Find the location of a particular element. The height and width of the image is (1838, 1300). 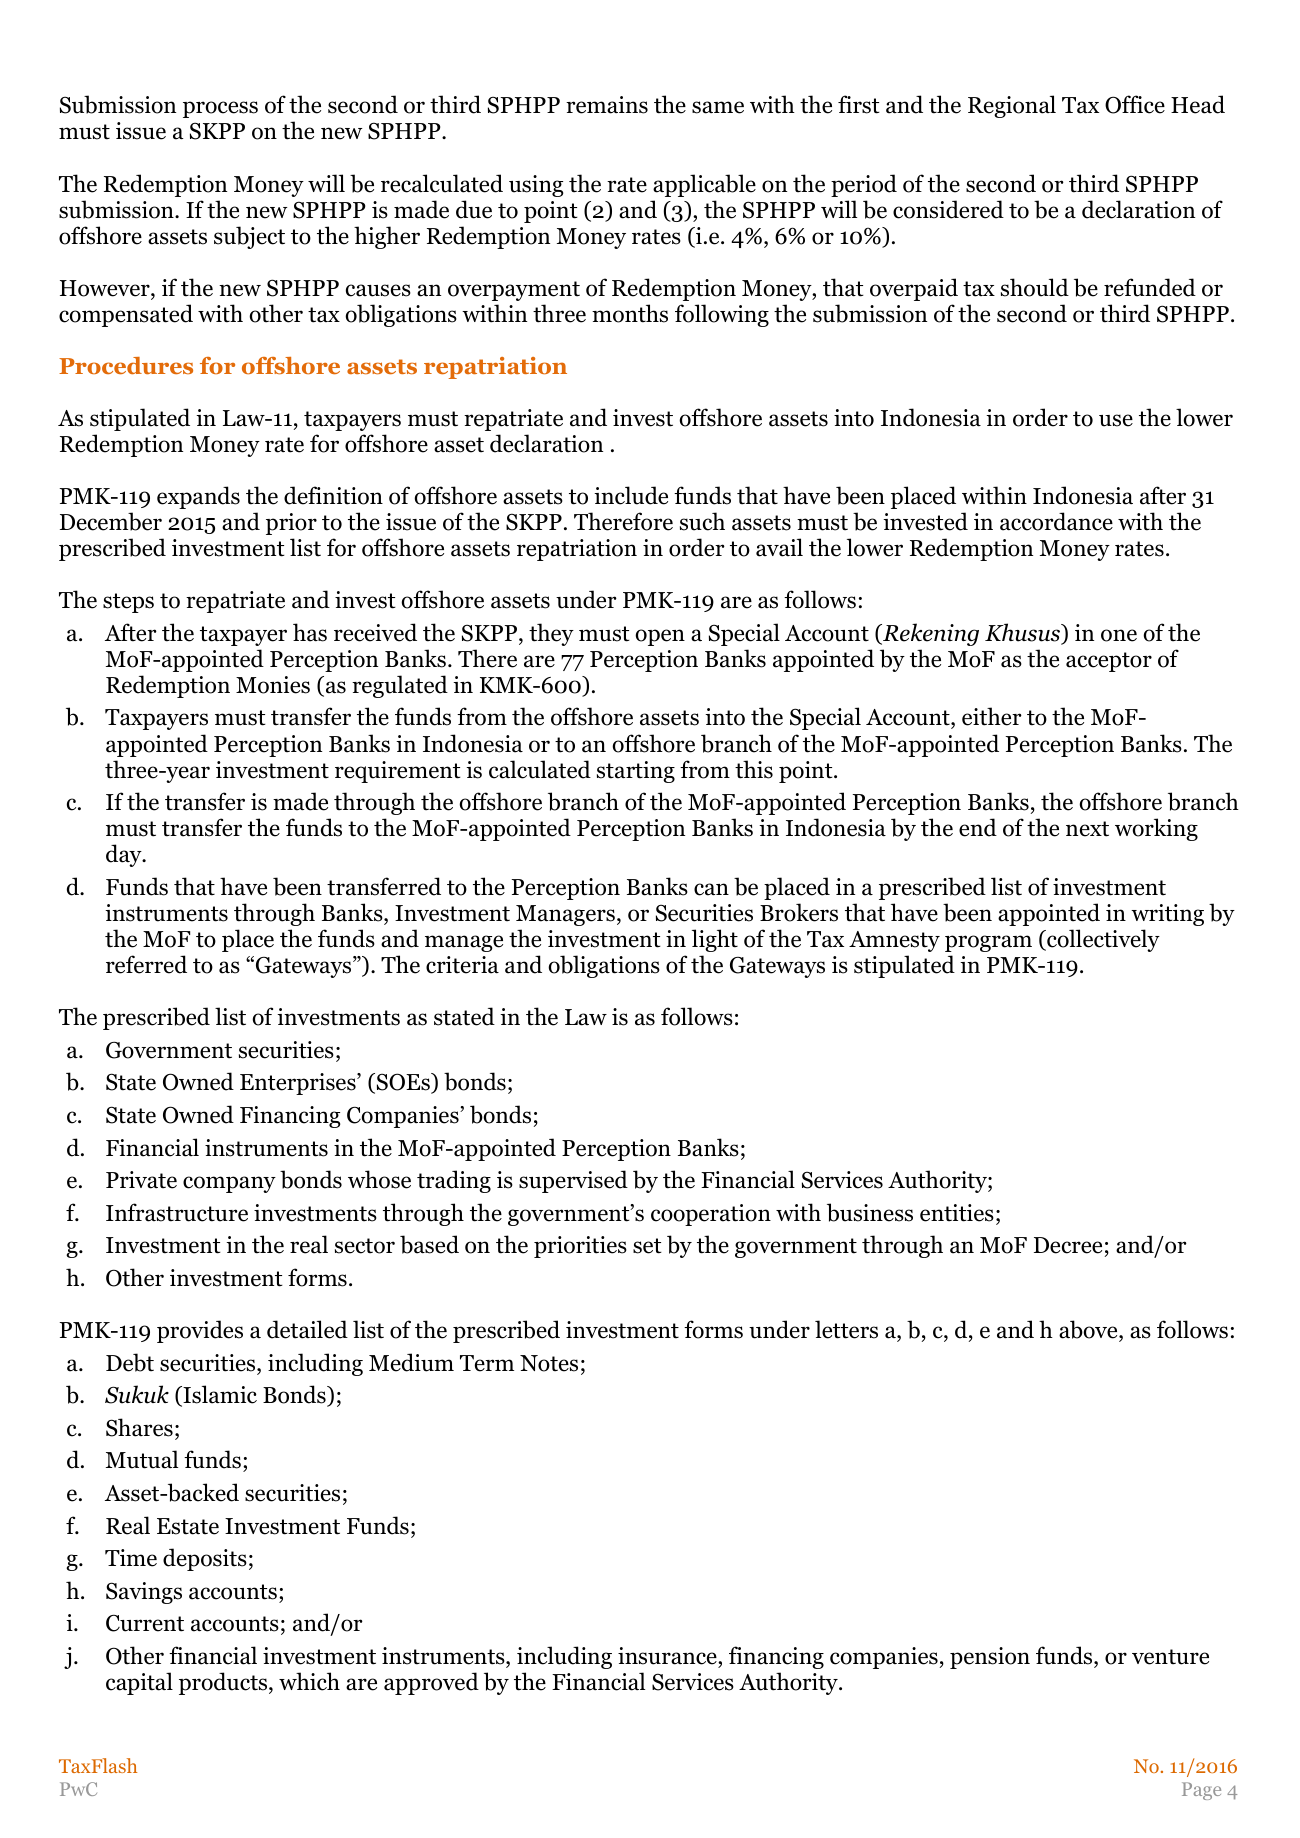

process is located at coordinates (220, 109).
